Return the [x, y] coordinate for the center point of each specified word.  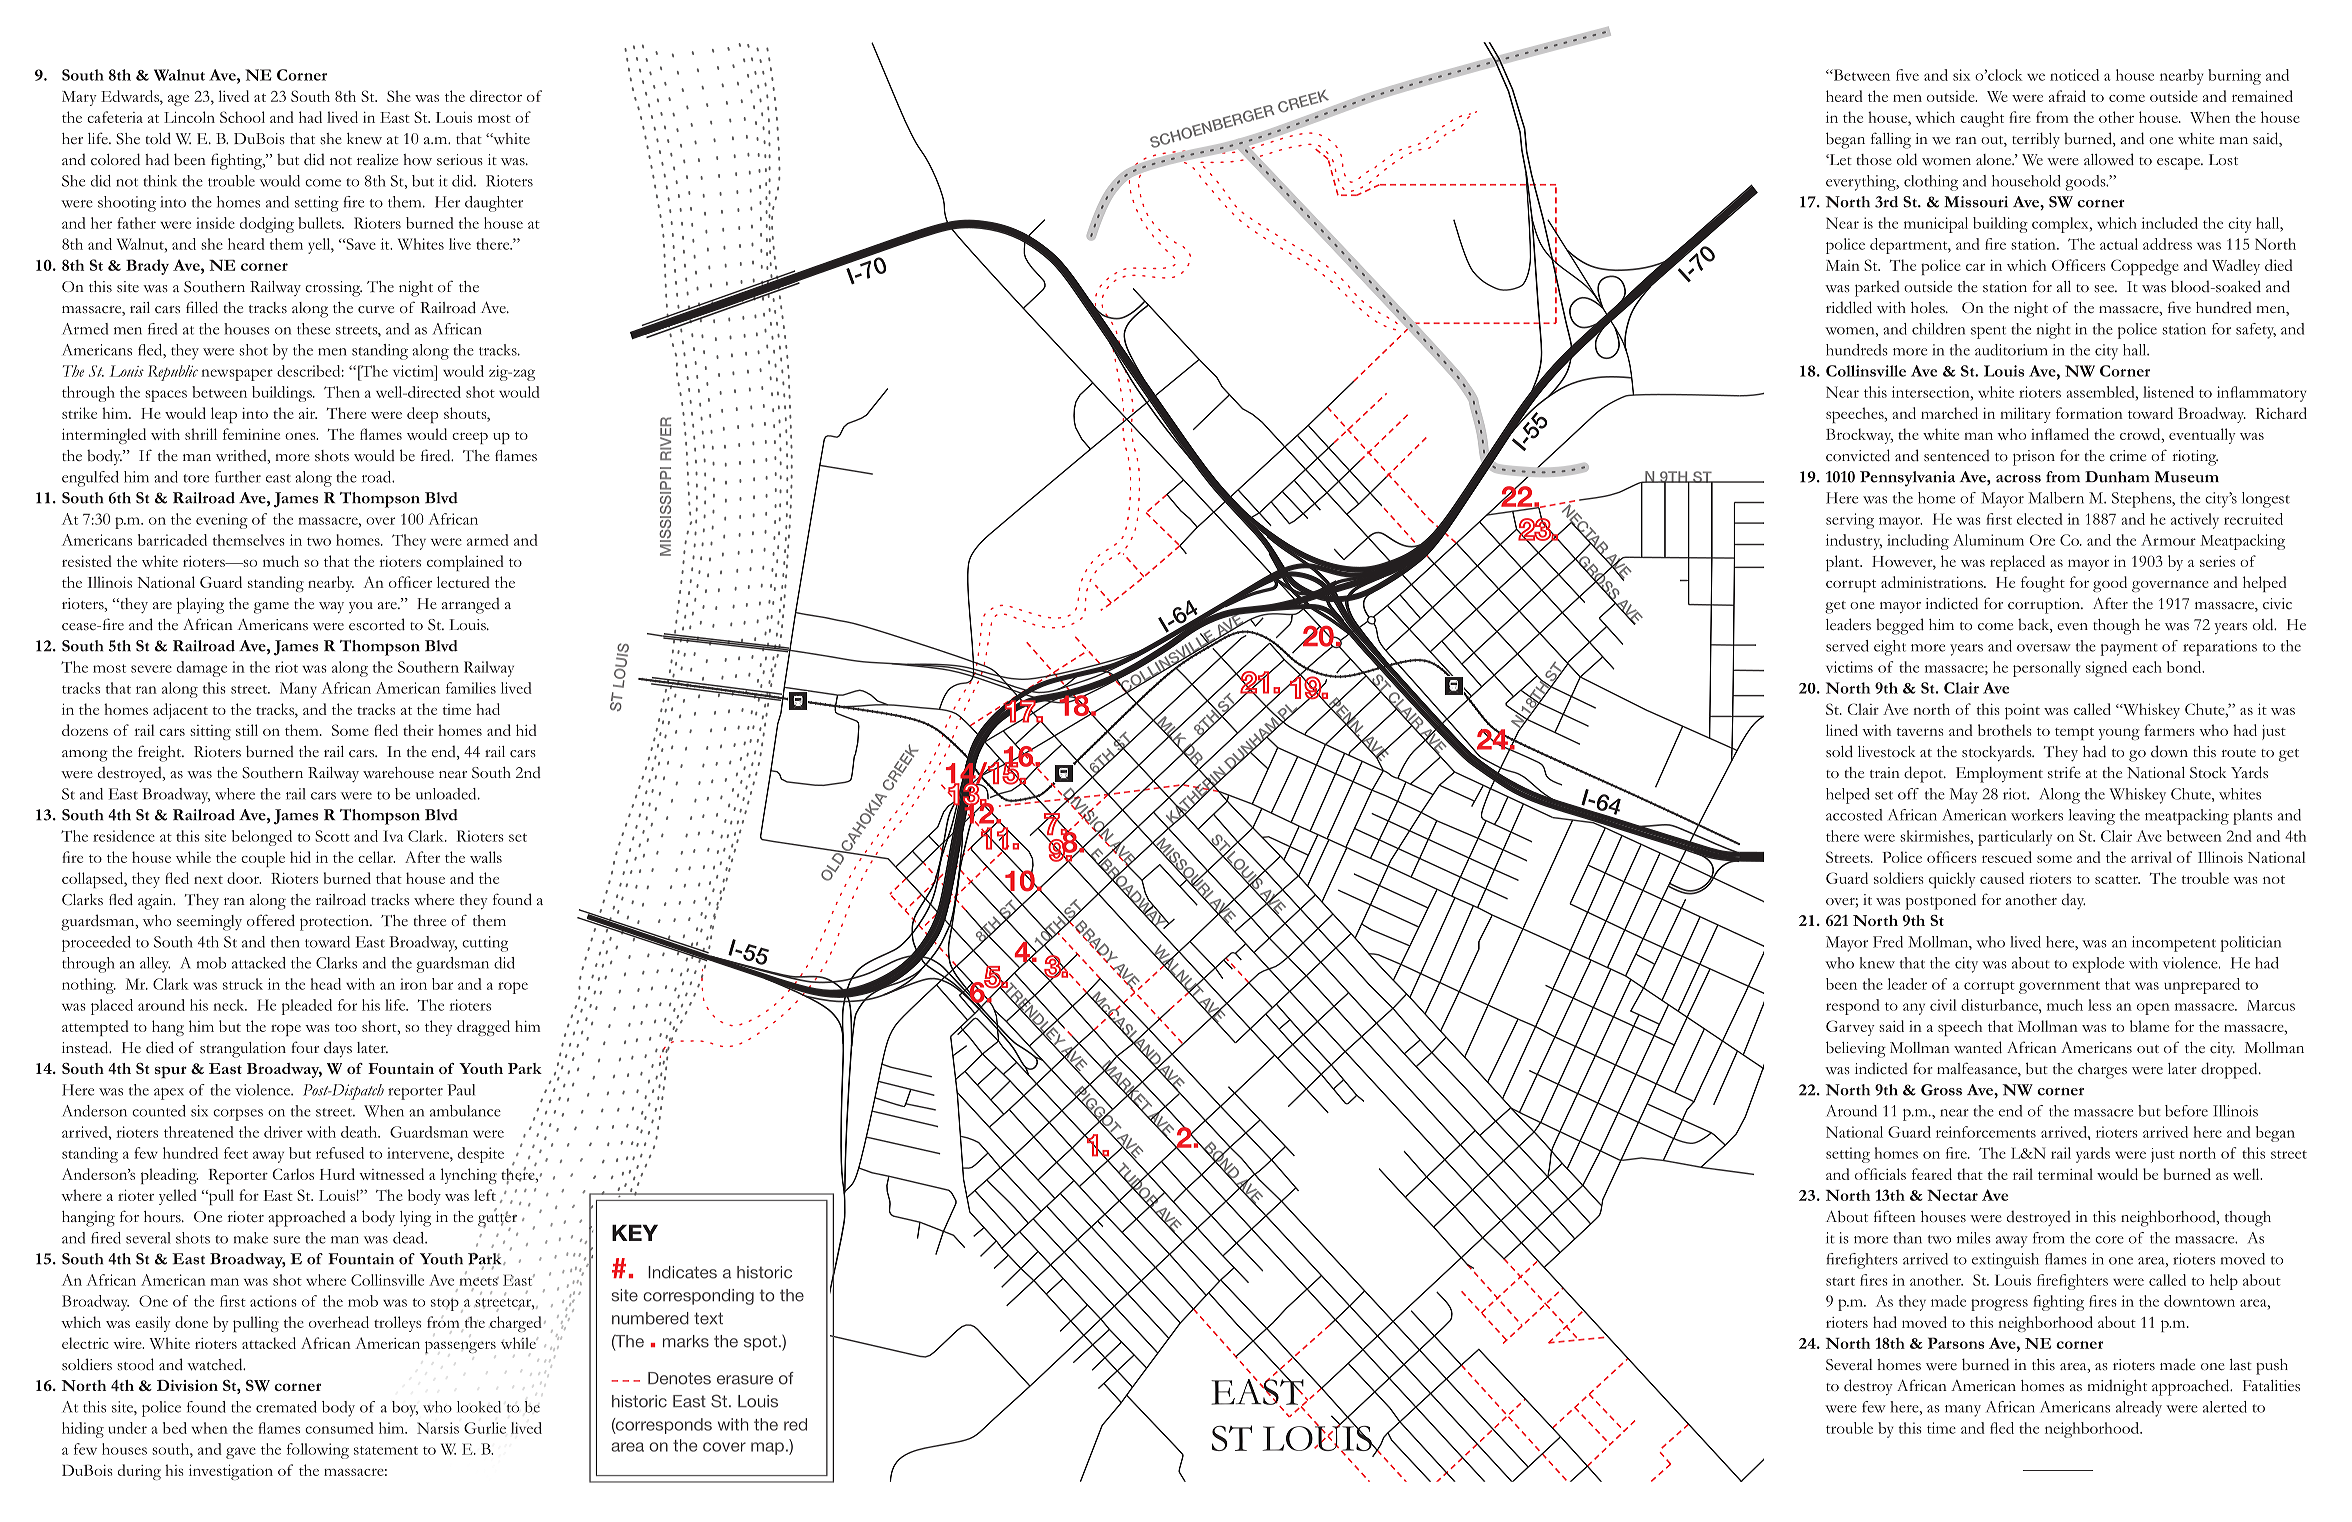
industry [1854, 542]
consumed [339, 1428]
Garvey [1850, 1028]
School [242, 117]
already [2139, 1409]
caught [1982, 119]
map [767, 1448]
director [496, 96]
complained [465, 563]
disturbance [2000, 1005]
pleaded [307, 1007]
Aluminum [1988, 540]
